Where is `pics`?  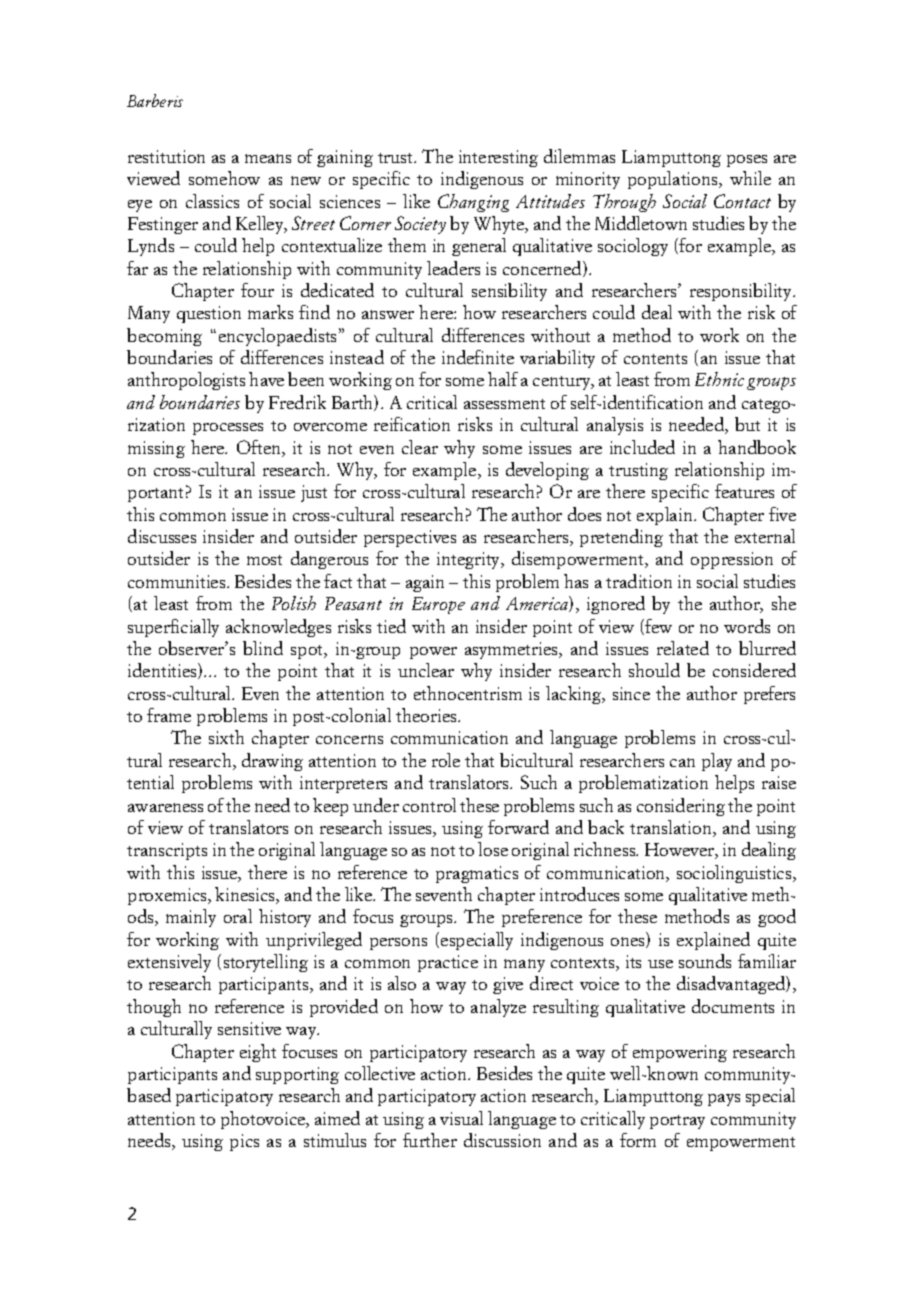 pics is located at coordinates (244, 1142).
